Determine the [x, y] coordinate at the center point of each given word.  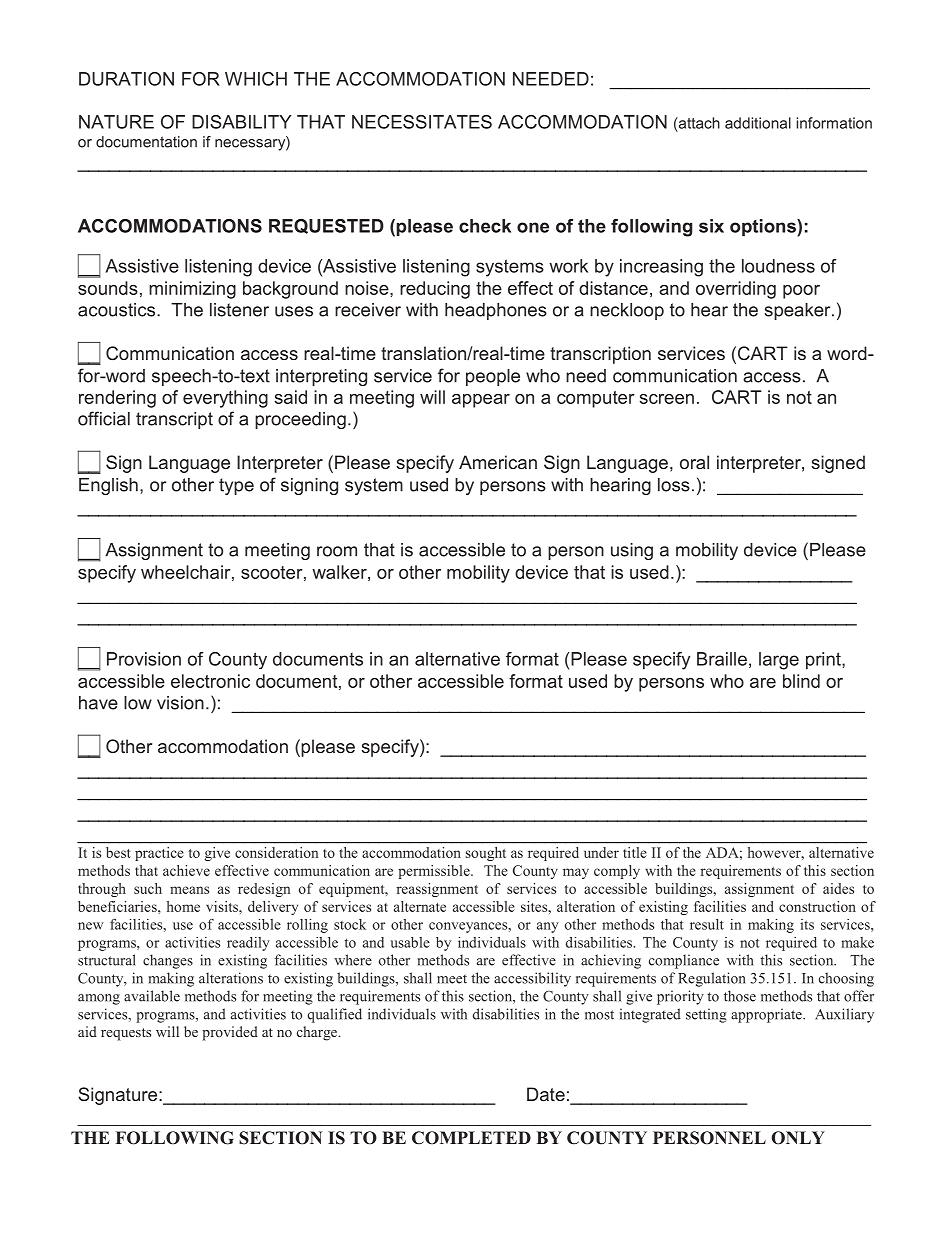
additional [758, 123]
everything [225, 399]
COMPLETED [471, 1138]
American [498, 462]
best [118, 852]
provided [230, 1033]
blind [801, 681]
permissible [435, 872]
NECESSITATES [422, 122]
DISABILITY [242, 122]
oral [694, 462]
